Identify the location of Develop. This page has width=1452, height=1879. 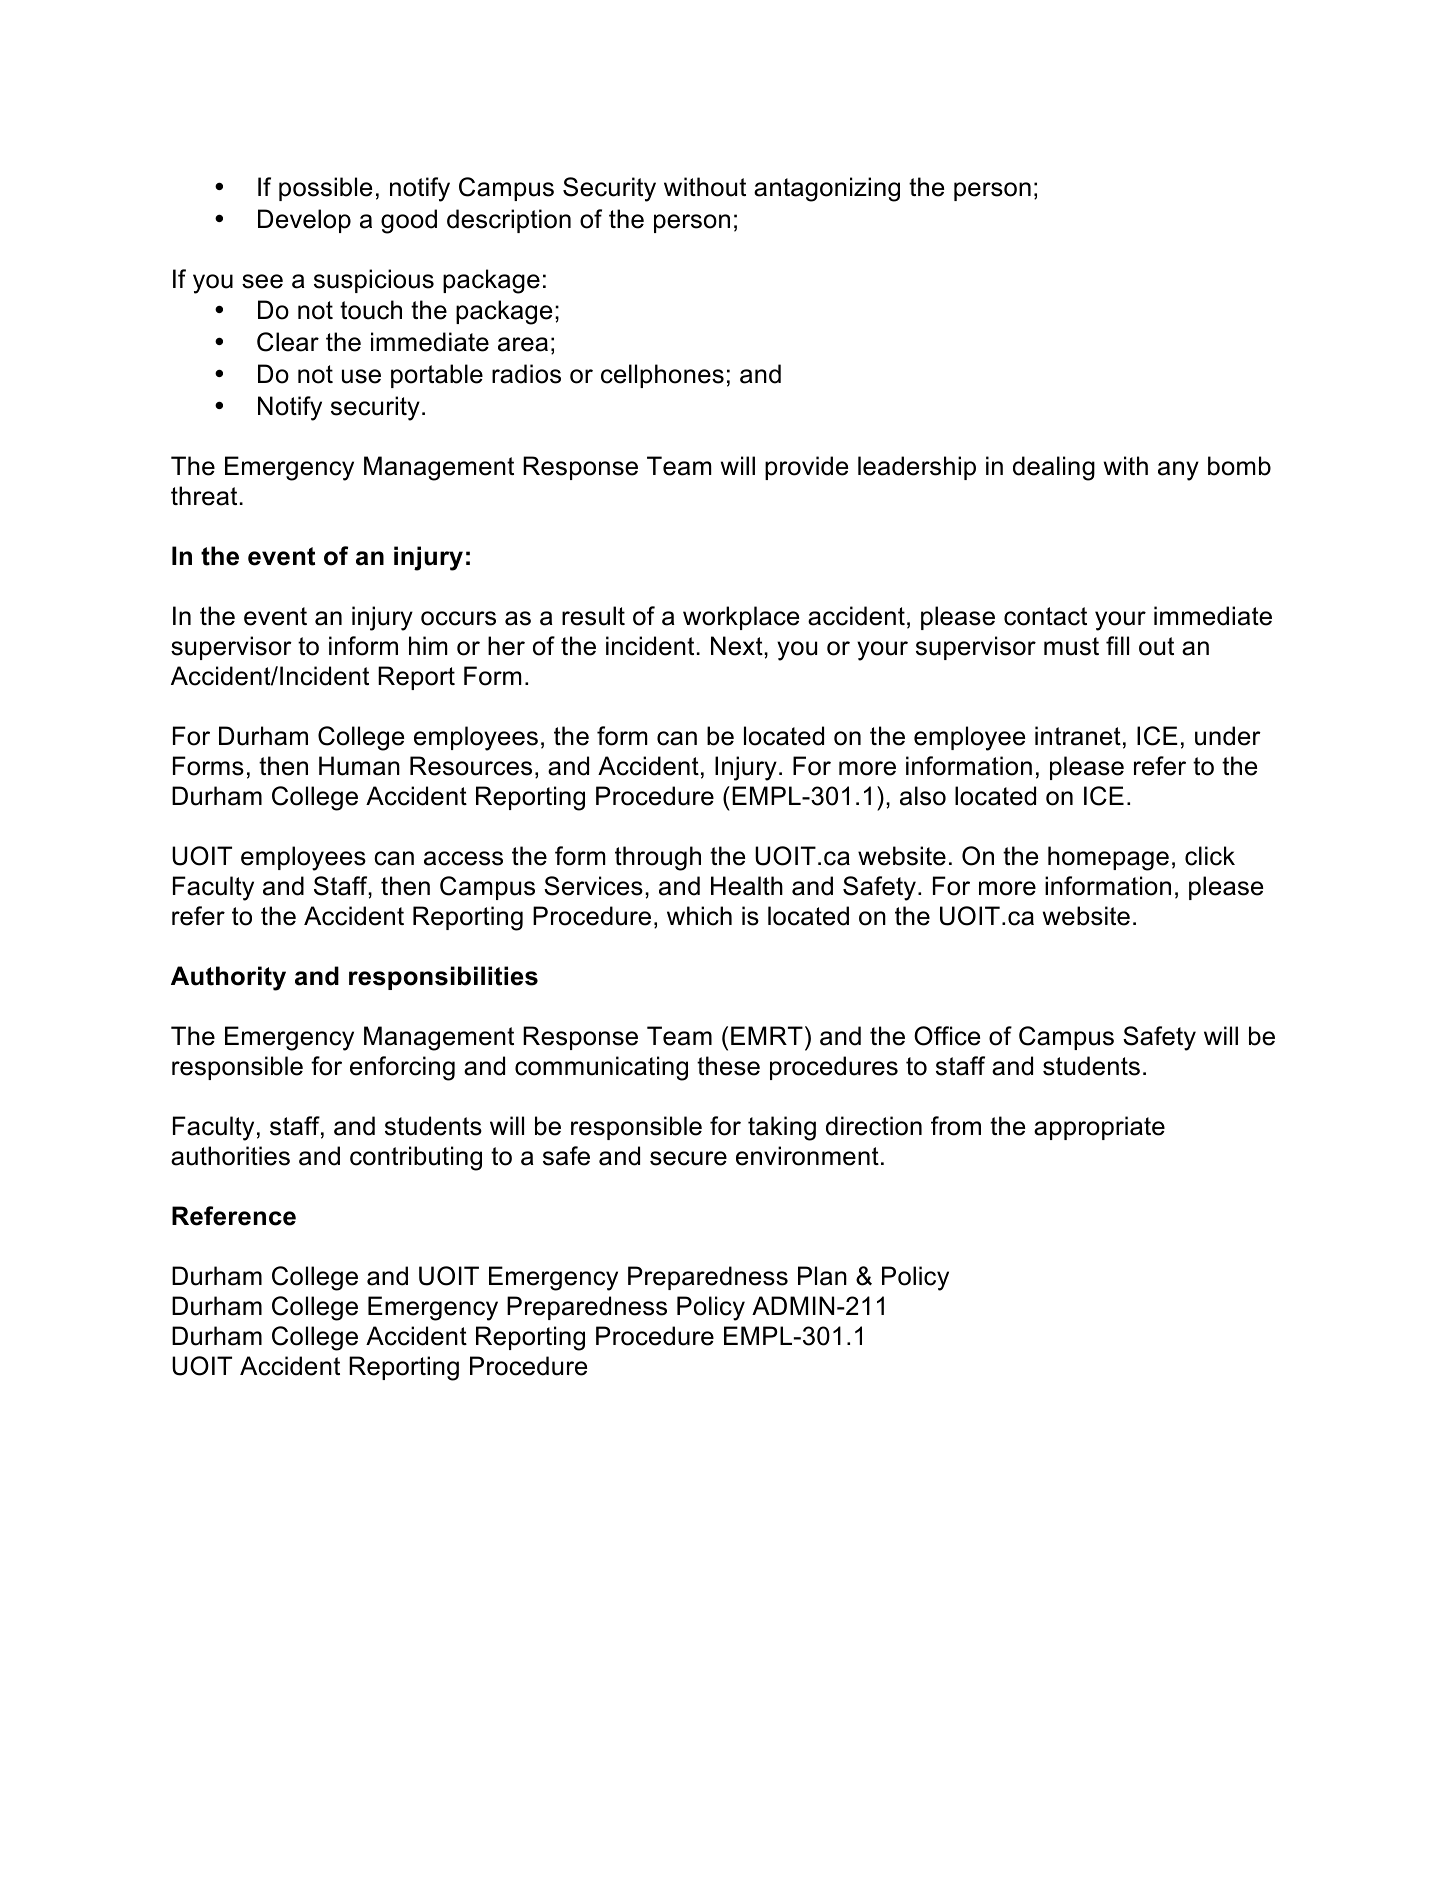
(304, 221).
